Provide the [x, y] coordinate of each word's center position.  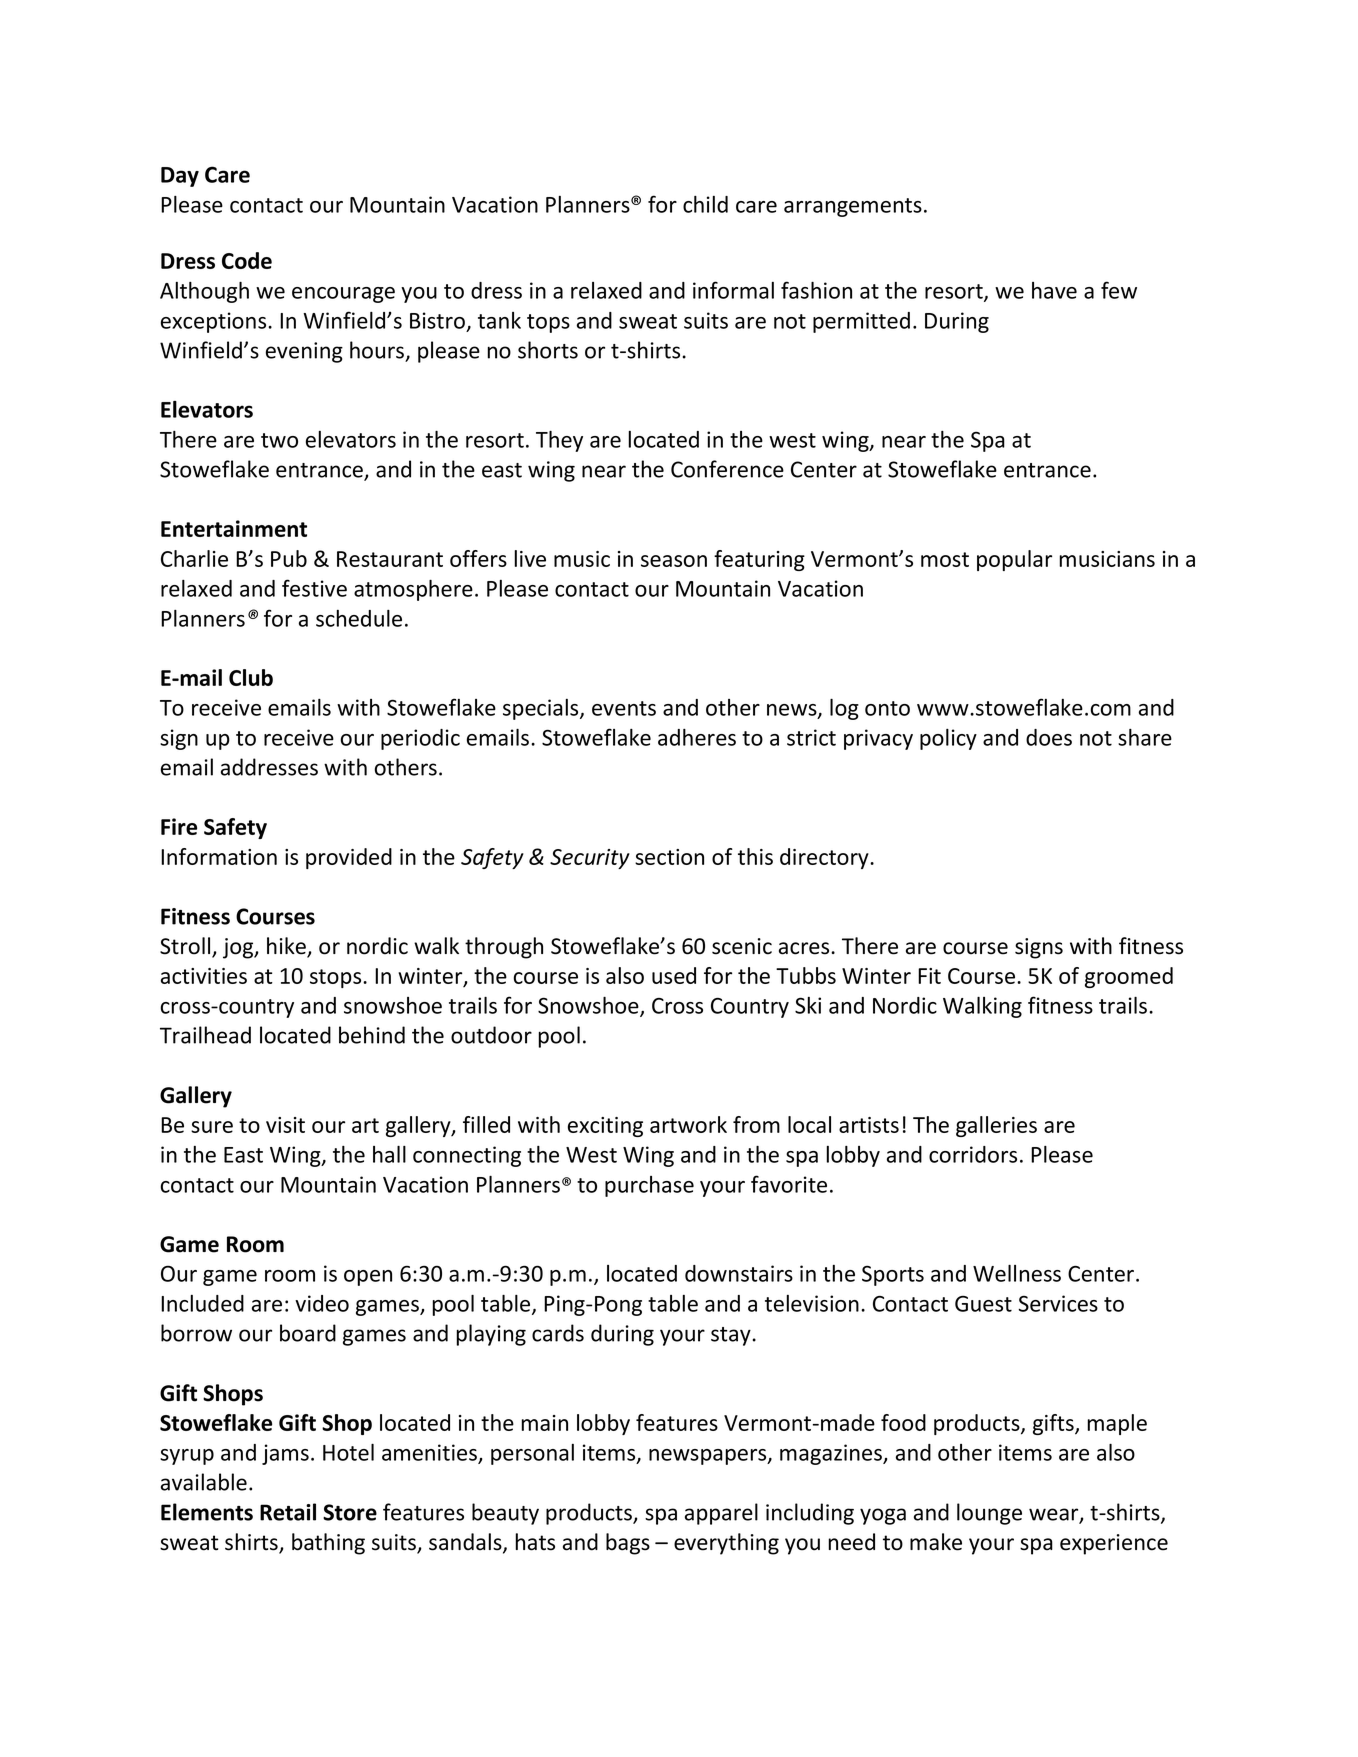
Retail [288, 1512]
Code [247, 260]
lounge [989, 1514]
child [705, 204]
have [1054, 290]
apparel [721, 1514]
